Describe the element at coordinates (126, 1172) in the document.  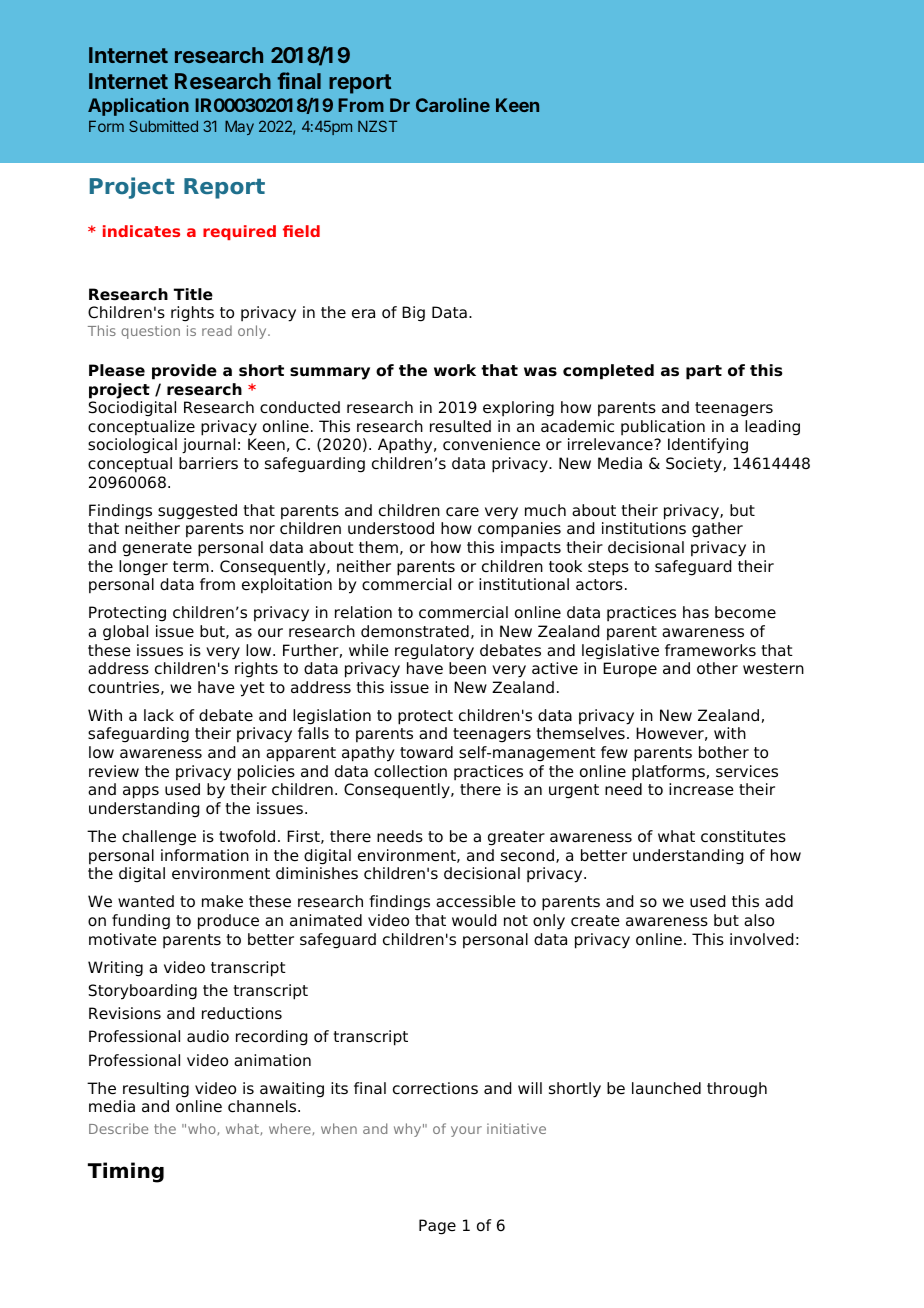
I see `Timing` at that location.
